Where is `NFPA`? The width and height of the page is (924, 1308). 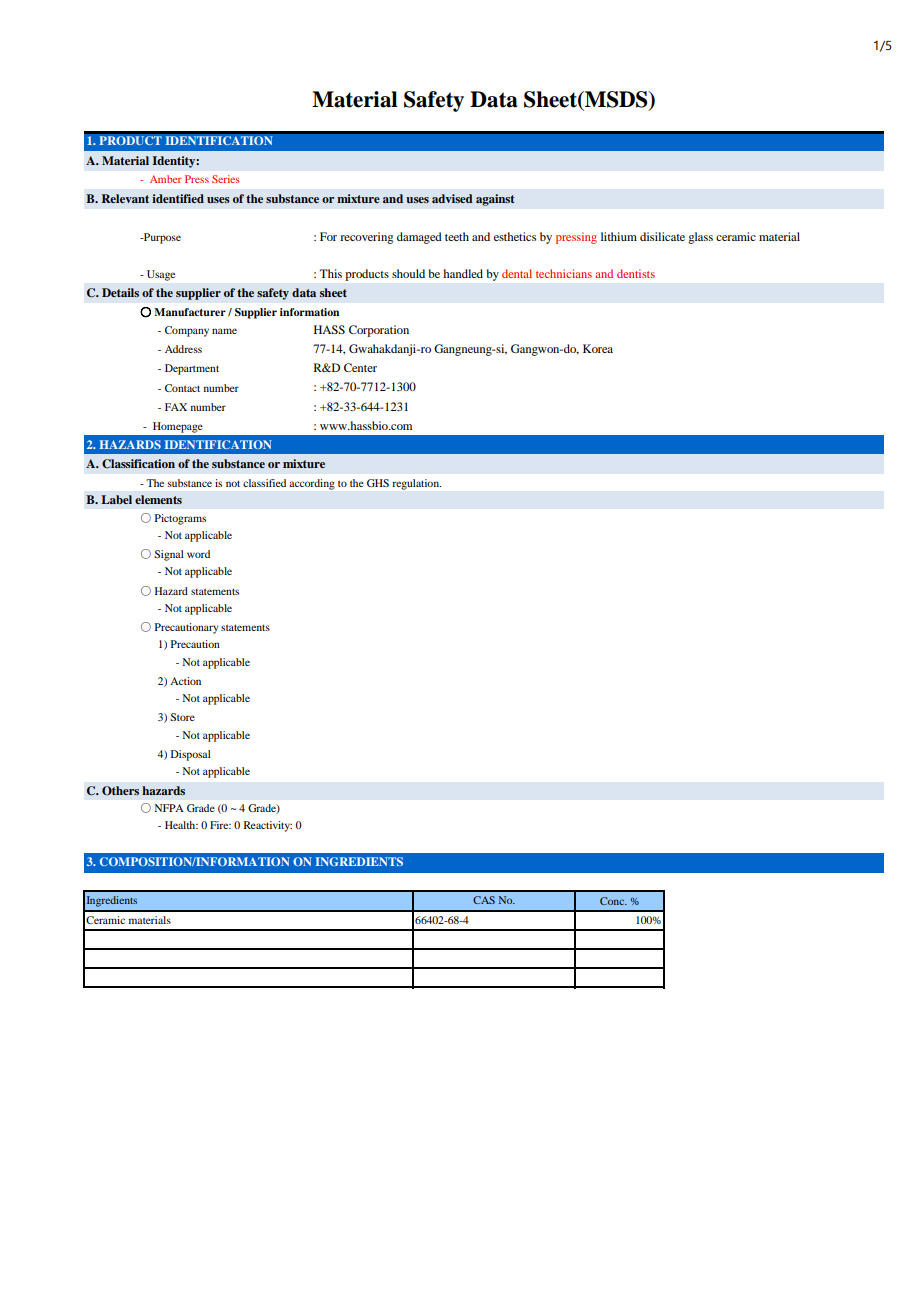
NFPA is located at coordinates (169, 808).
